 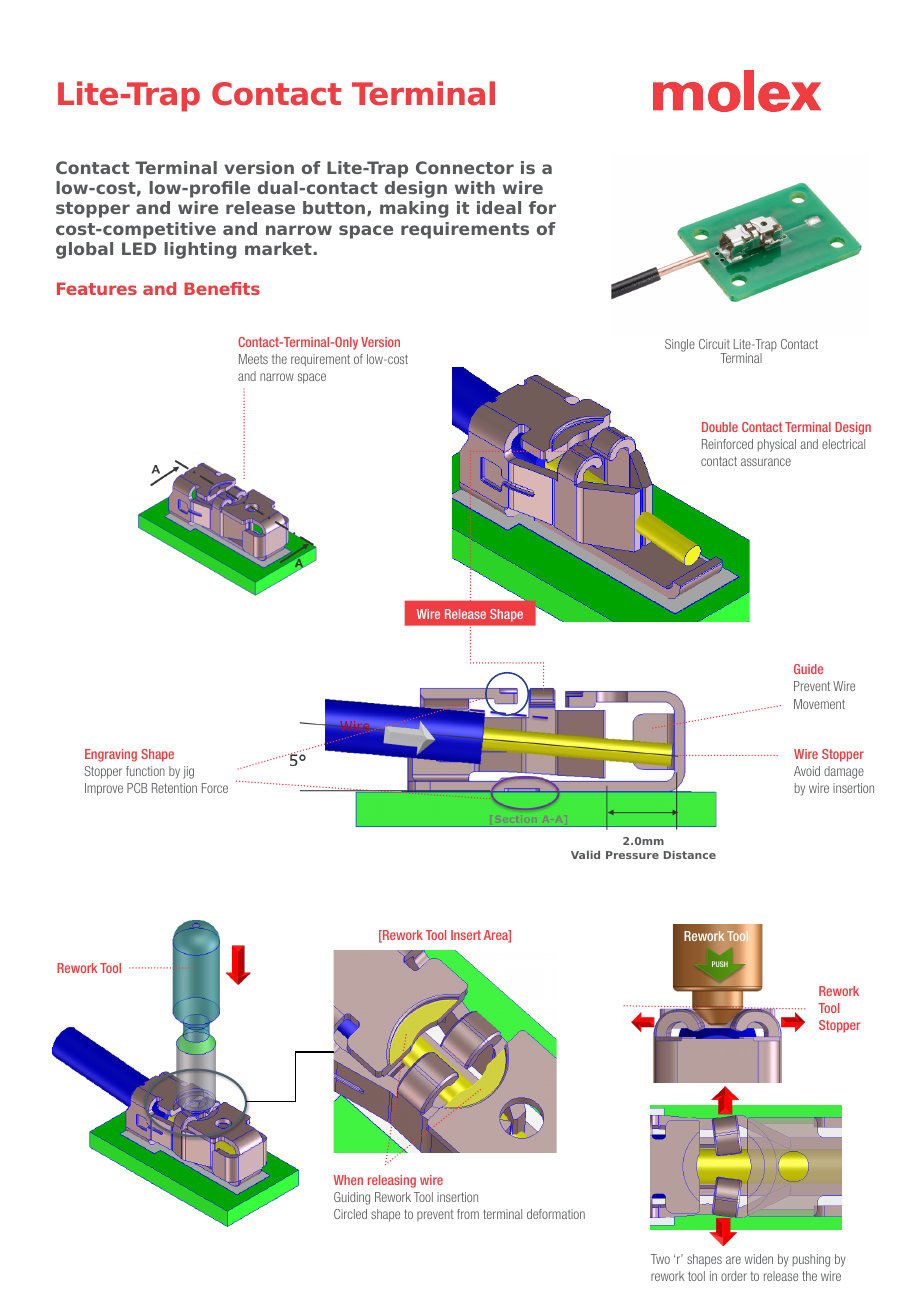 What do you see at coordinates (475, 187) in the image?
I see `with` at bounding box center [475, 187].
